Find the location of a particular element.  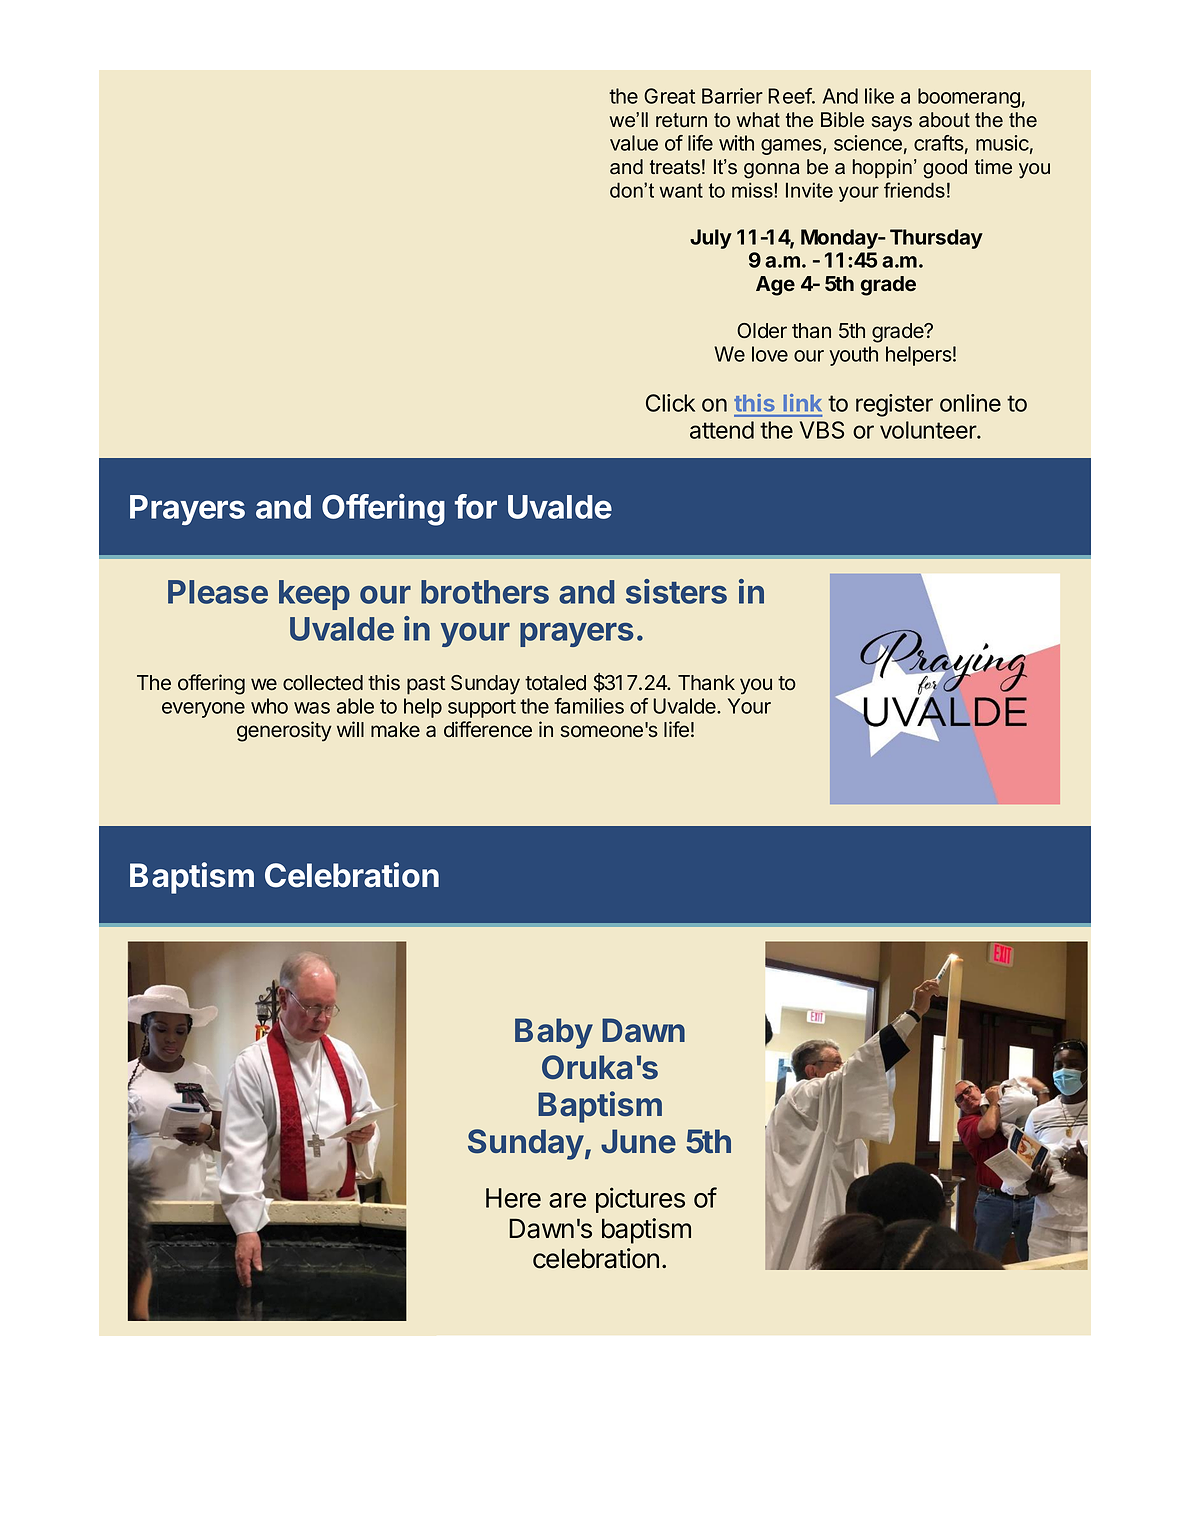

Here is located at coordinates (513, 1198).
